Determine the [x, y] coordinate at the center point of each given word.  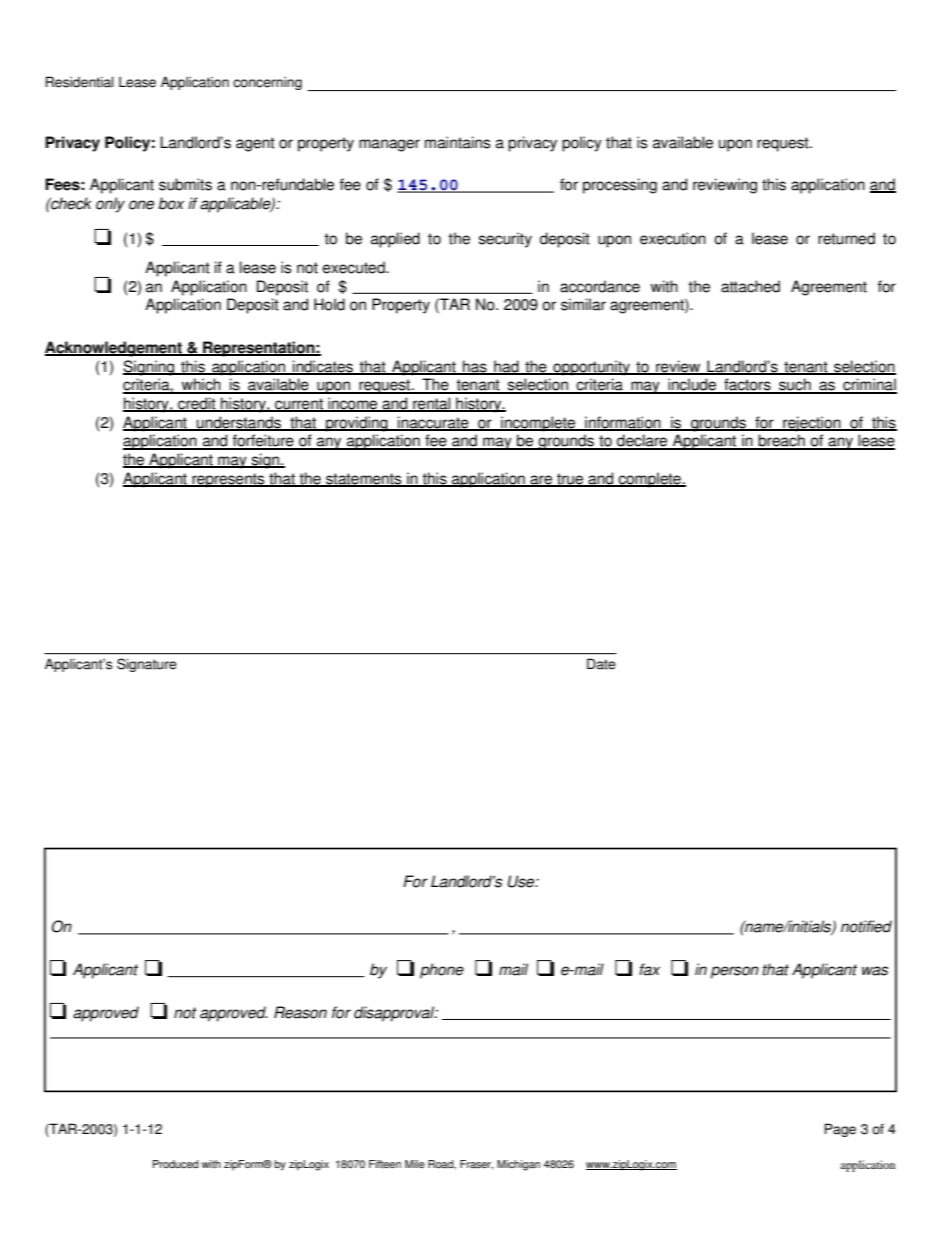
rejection [812, 424]
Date [601, 664]
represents [228, 480]
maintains [457, 142]
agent [255, 144]
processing [620, 186]
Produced [176, 1164]
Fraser [477, 1165]
